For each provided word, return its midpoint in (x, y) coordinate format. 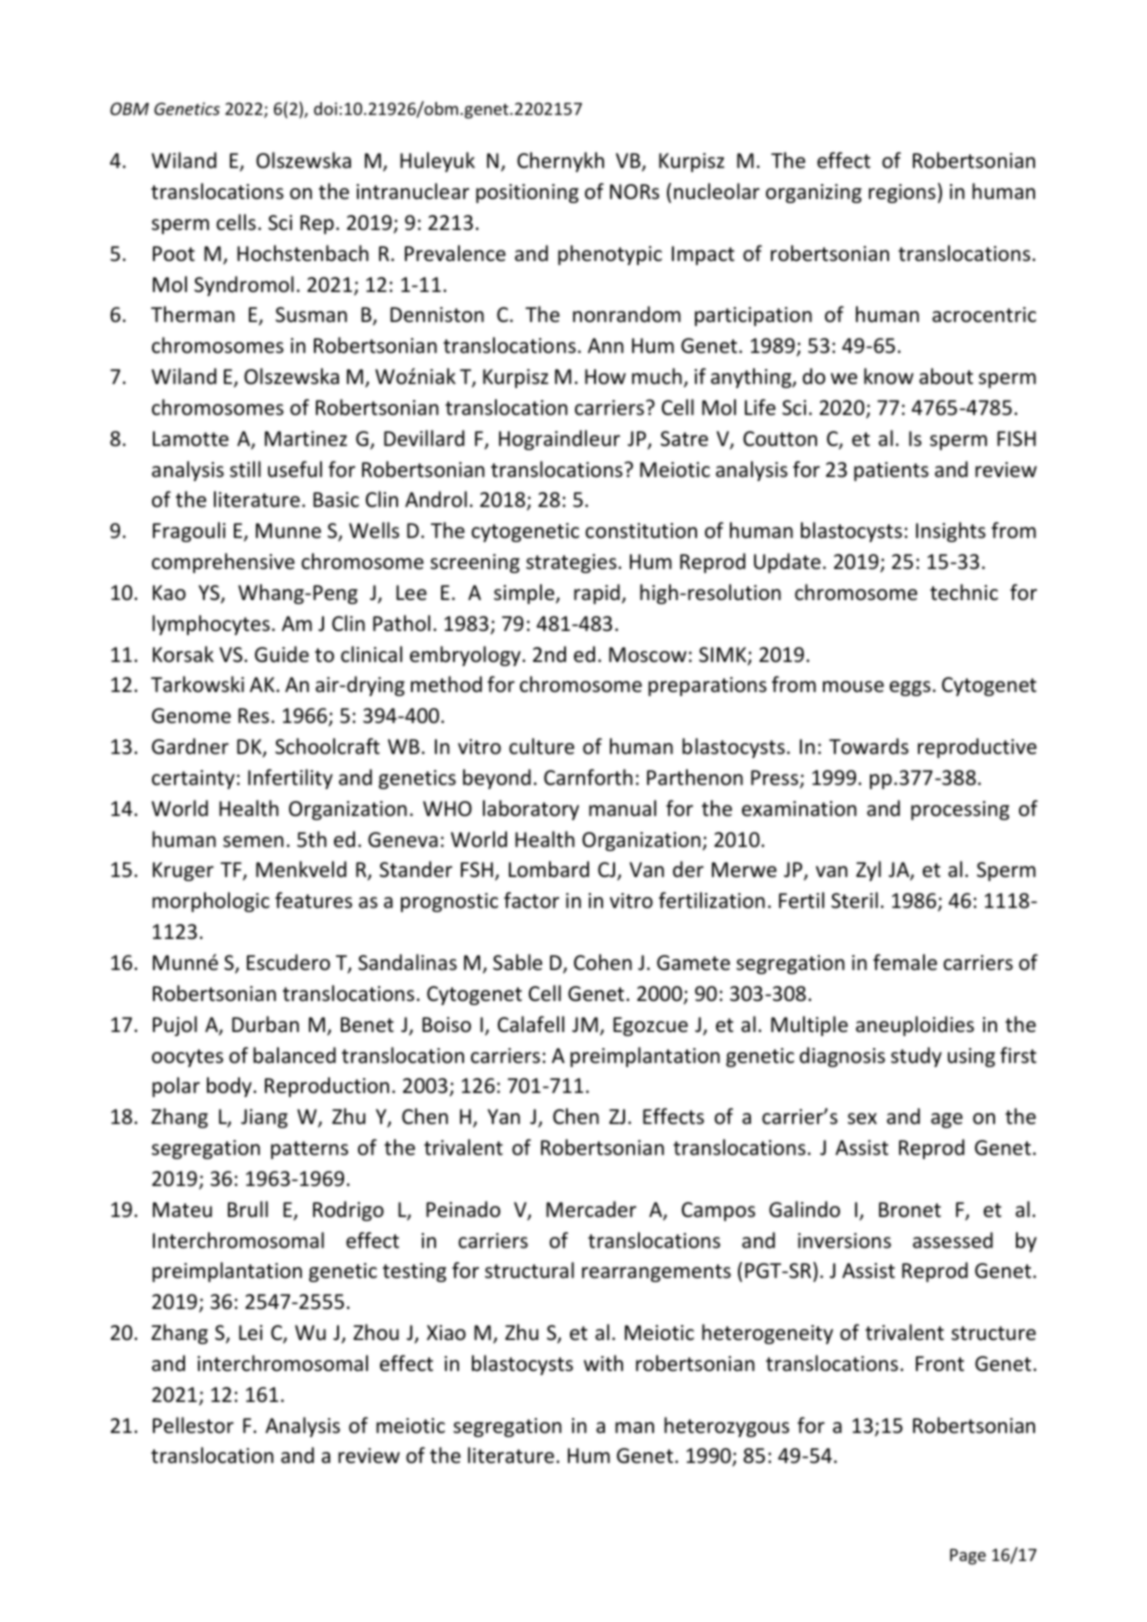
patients (891, 471)
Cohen (603, 962)
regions (902, 193)
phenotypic (610, 255)
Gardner (190, 746)
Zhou (376, 1332)
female (905, 962)
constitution (641, 531)
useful (295, 469)
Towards (869, 746)
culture (541, 746)
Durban (265, 1024)
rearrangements (656, 1273)
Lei (251, 1332)
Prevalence (455, 253)
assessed (953, 1240)
